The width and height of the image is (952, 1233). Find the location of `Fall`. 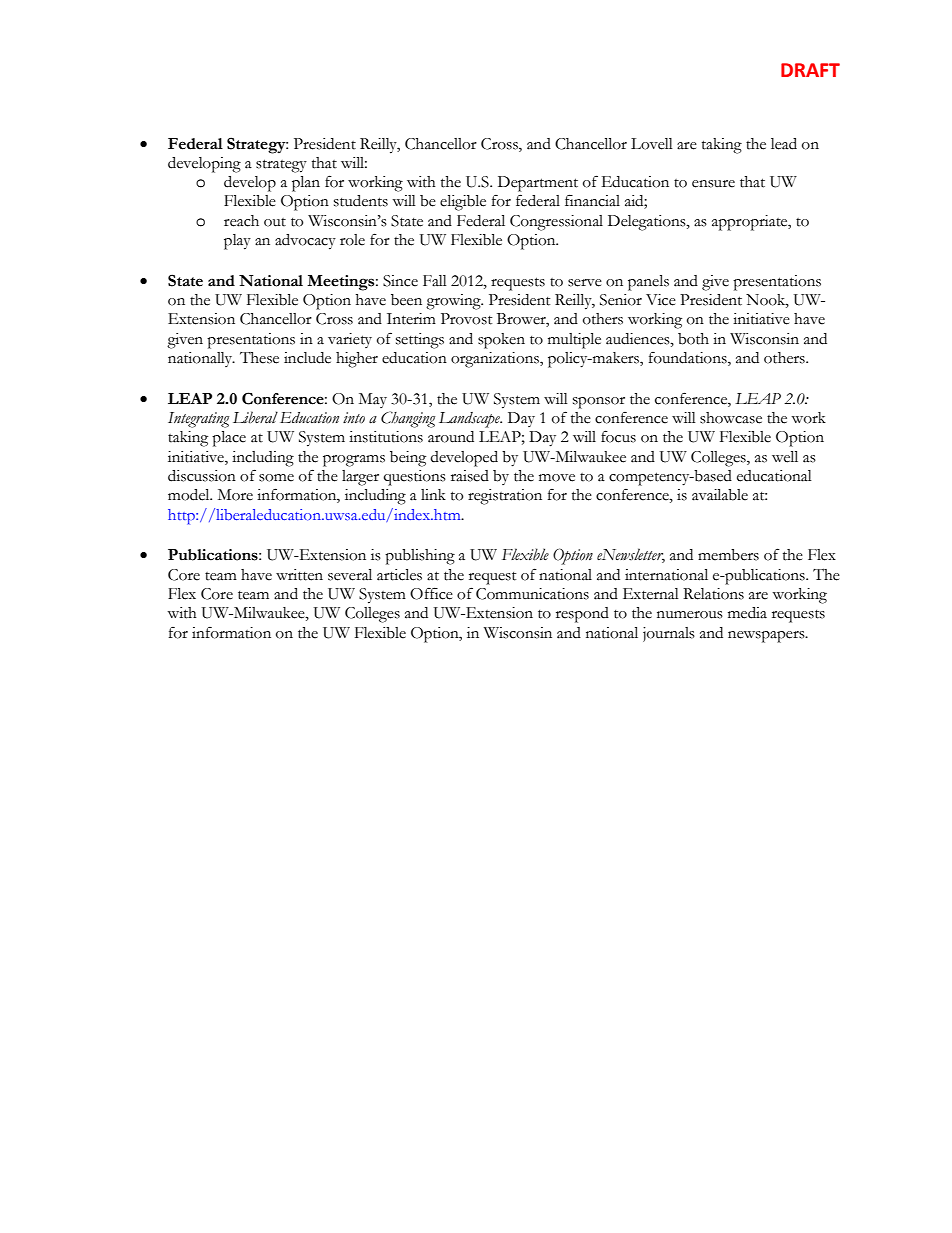

Fall is located at coordinates (435, 281).
